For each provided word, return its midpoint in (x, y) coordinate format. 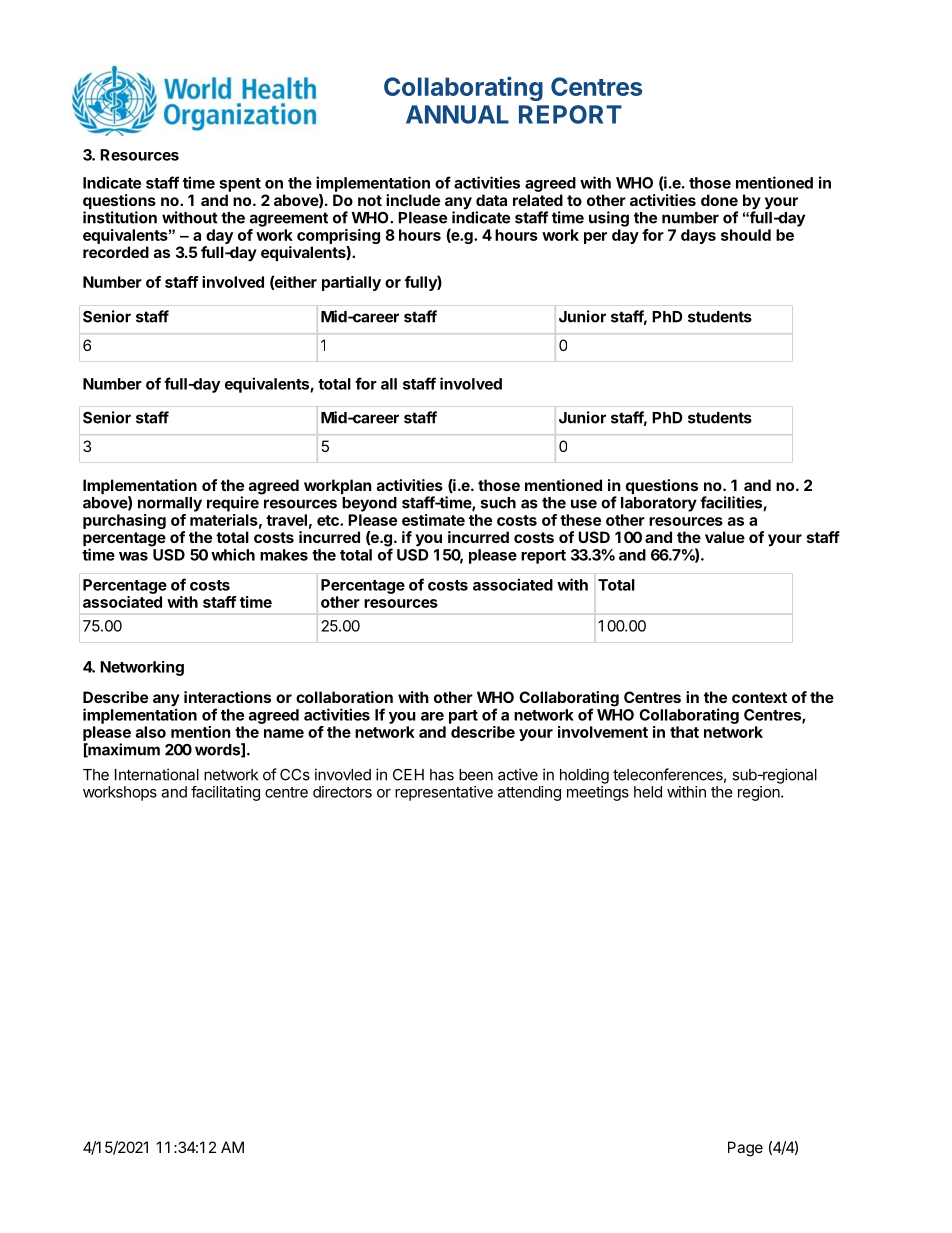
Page (745, 1149)
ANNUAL (457, 114)
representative (444, 793)
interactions (227, 697)
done (719, 200)
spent (240, 185)
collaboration (344, 697)
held (648, 792)
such (498, 503)
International (157, 774)
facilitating (225, 793)
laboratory (659, 504)
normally (170, 504)
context (759, 697)
